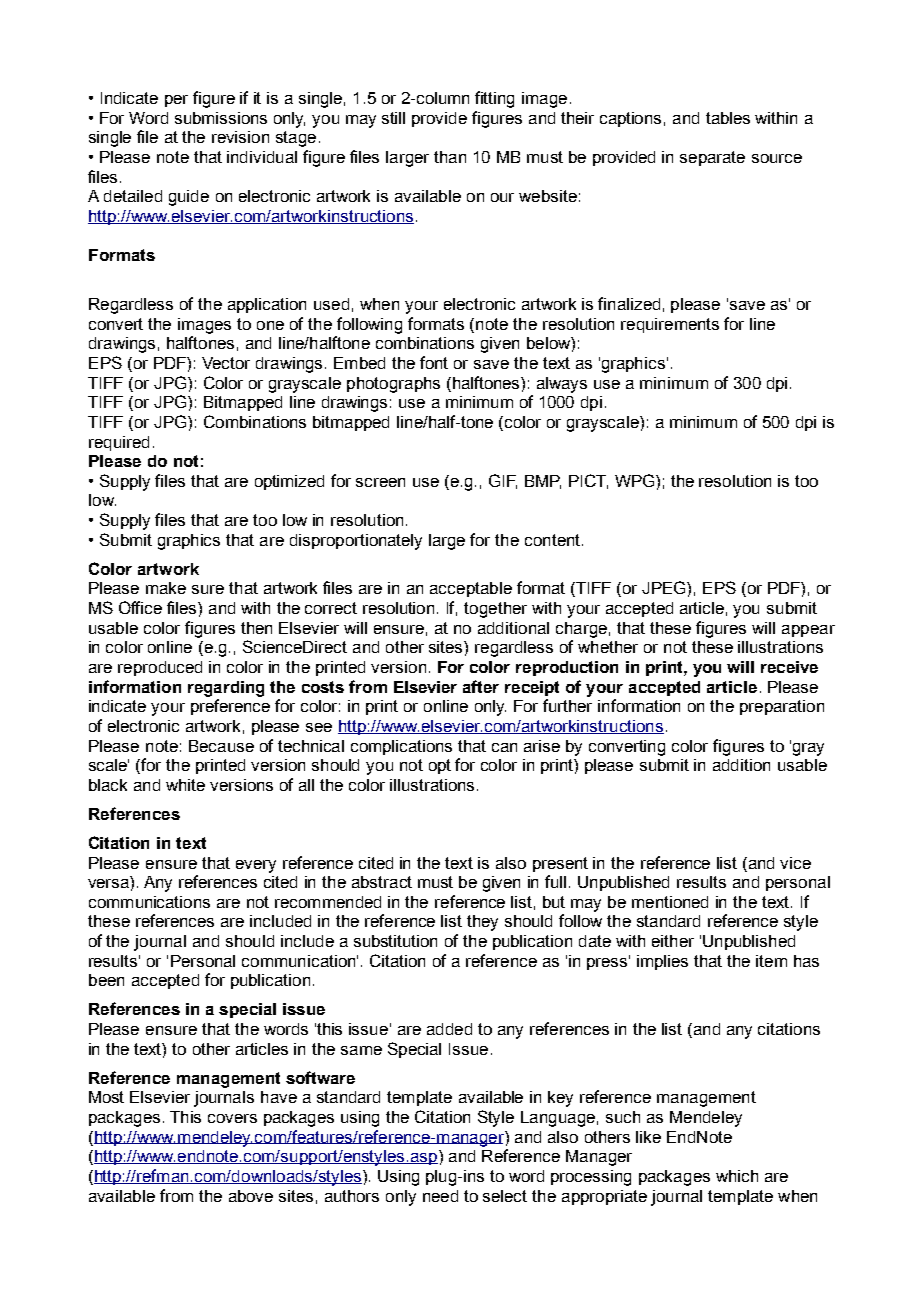 The image size is (924, 1308). What do you see at coordinates (440, 1196) in the image?
I see `need` at bounding box center [440, 1196].
